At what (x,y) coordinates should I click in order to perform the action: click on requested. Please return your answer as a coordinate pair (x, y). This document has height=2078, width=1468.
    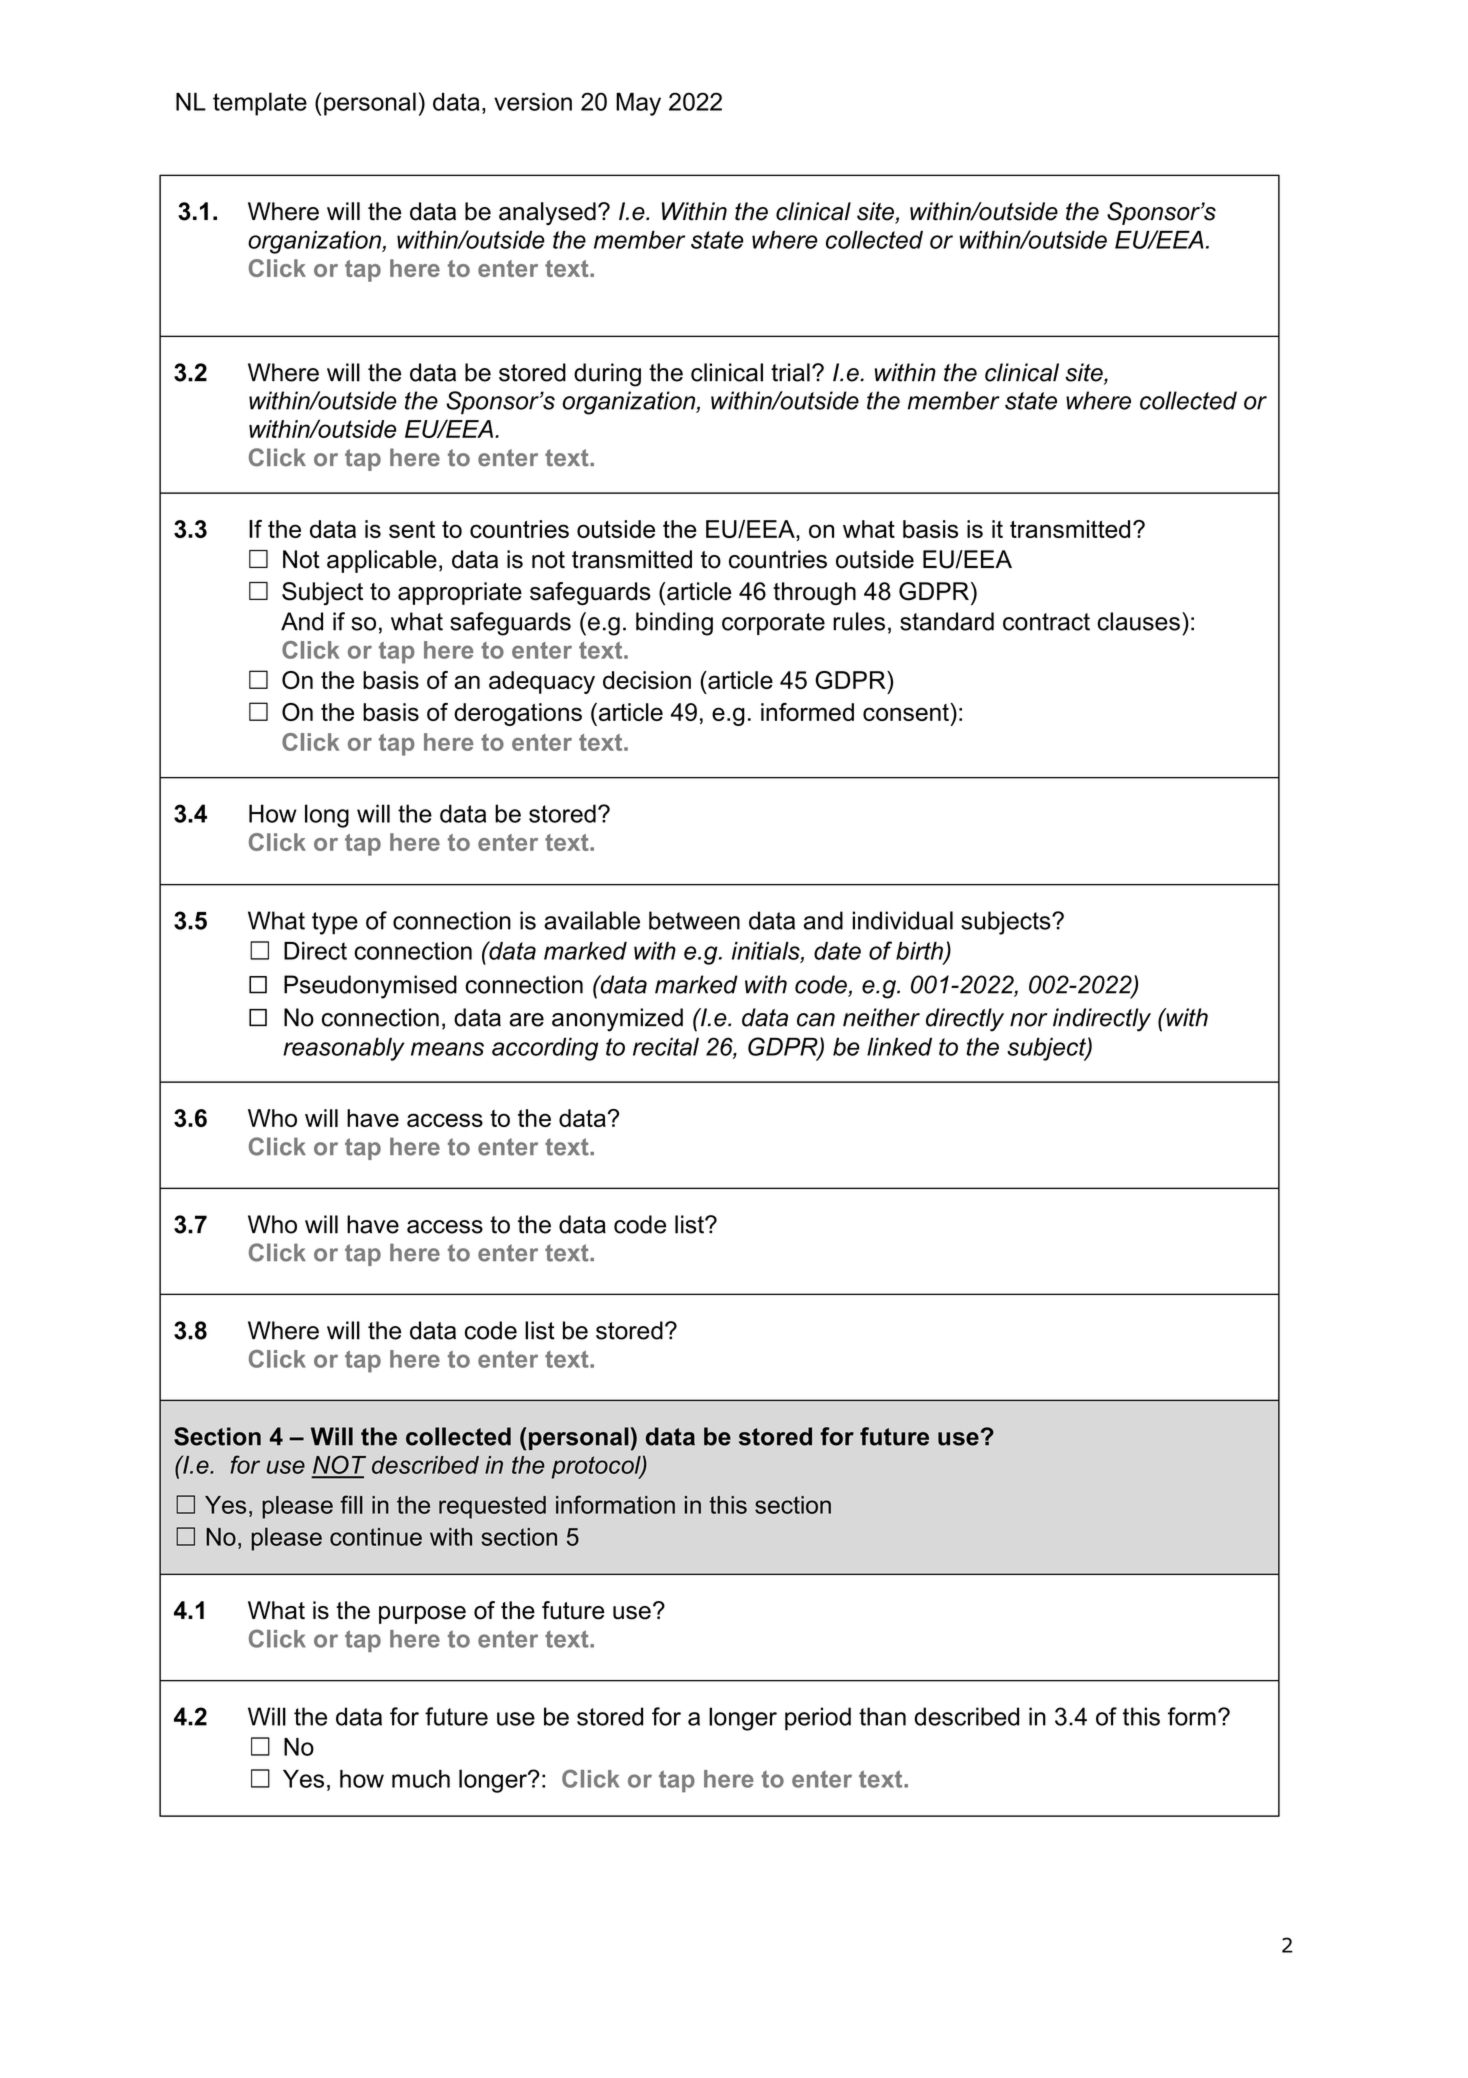
    Looking at the image, I should click on (492, 1507).
